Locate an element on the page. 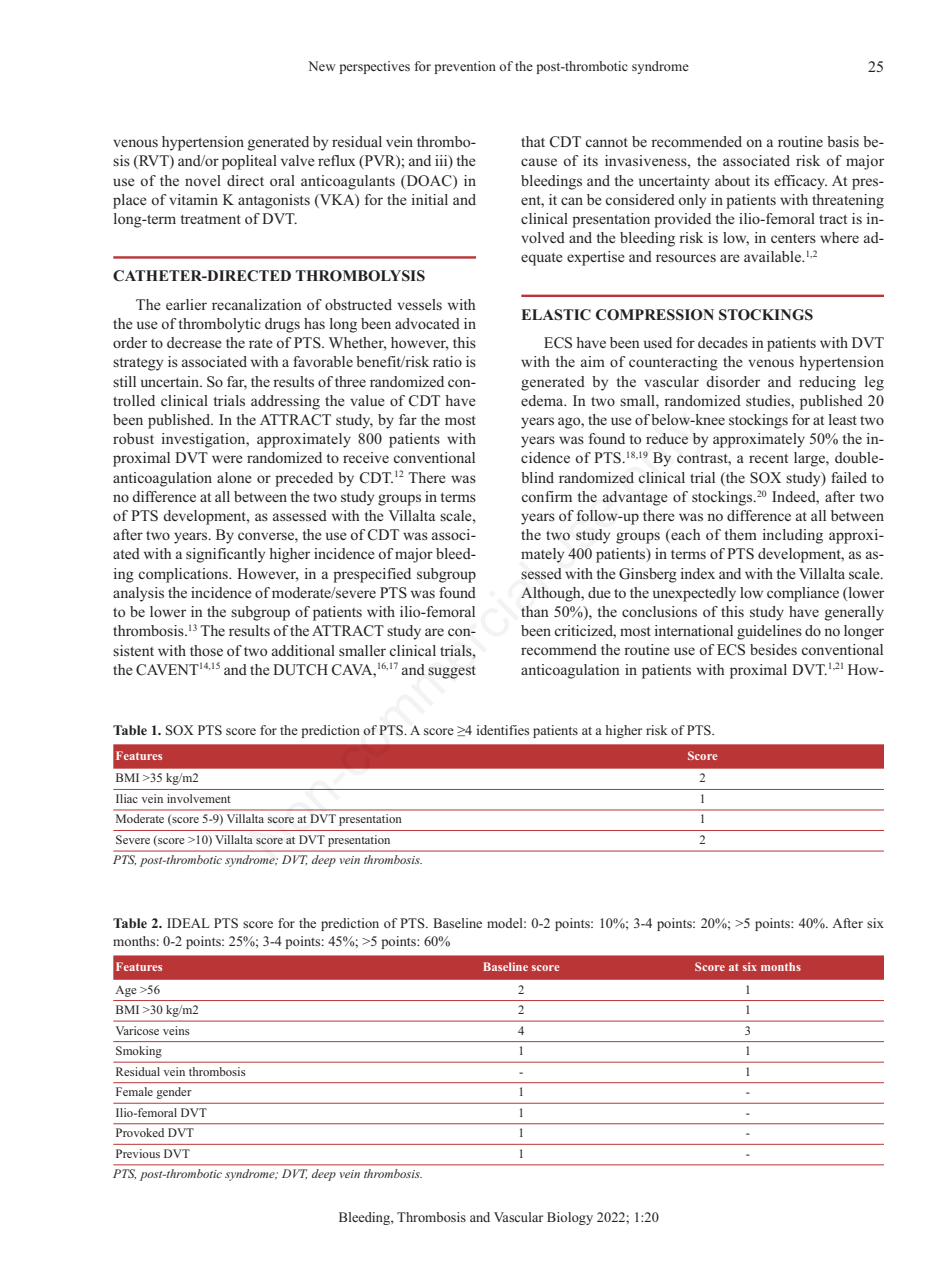  Biology is located at coordinates (570, 1218).
